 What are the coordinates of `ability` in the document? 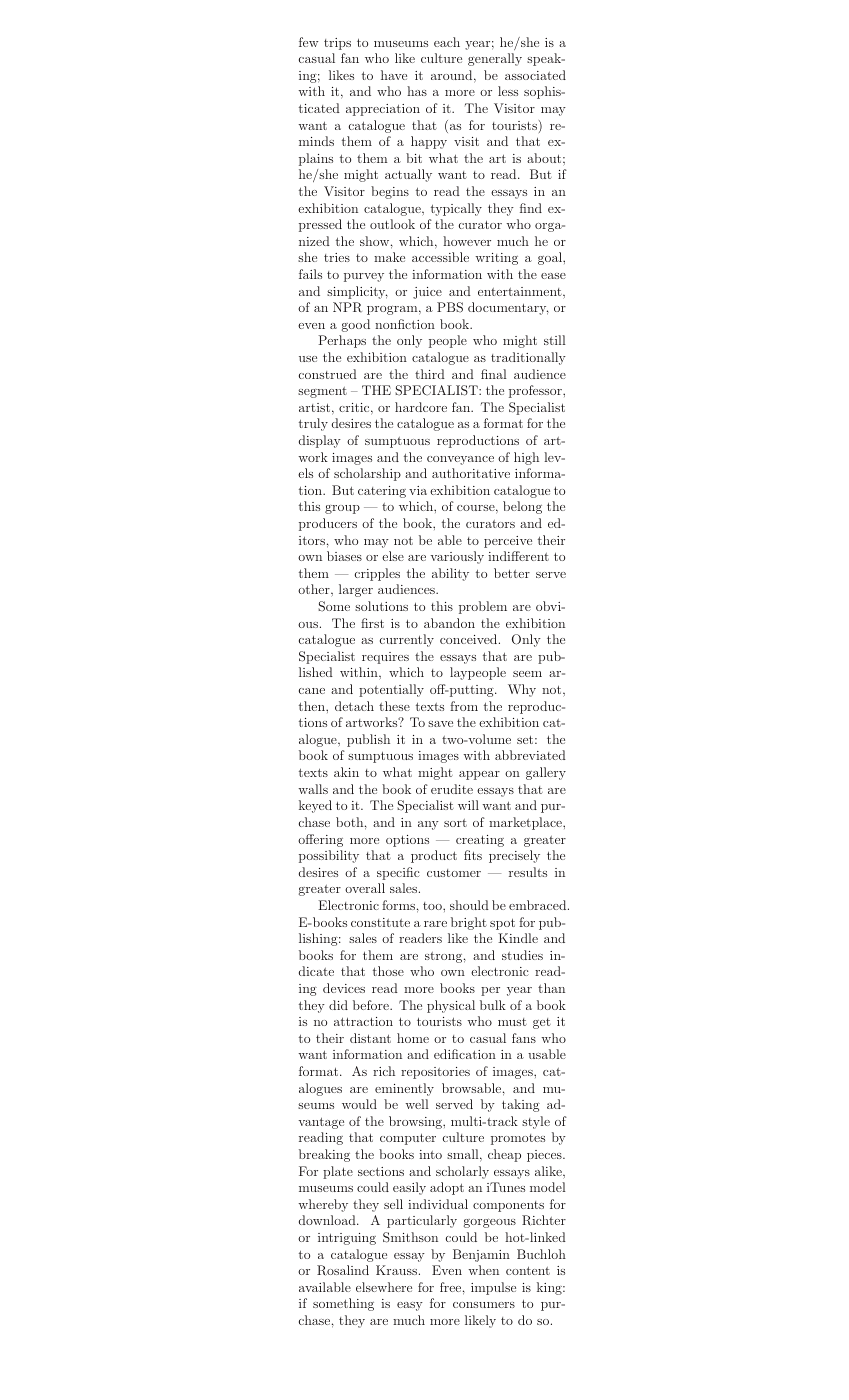 It's located at (450, 574).
